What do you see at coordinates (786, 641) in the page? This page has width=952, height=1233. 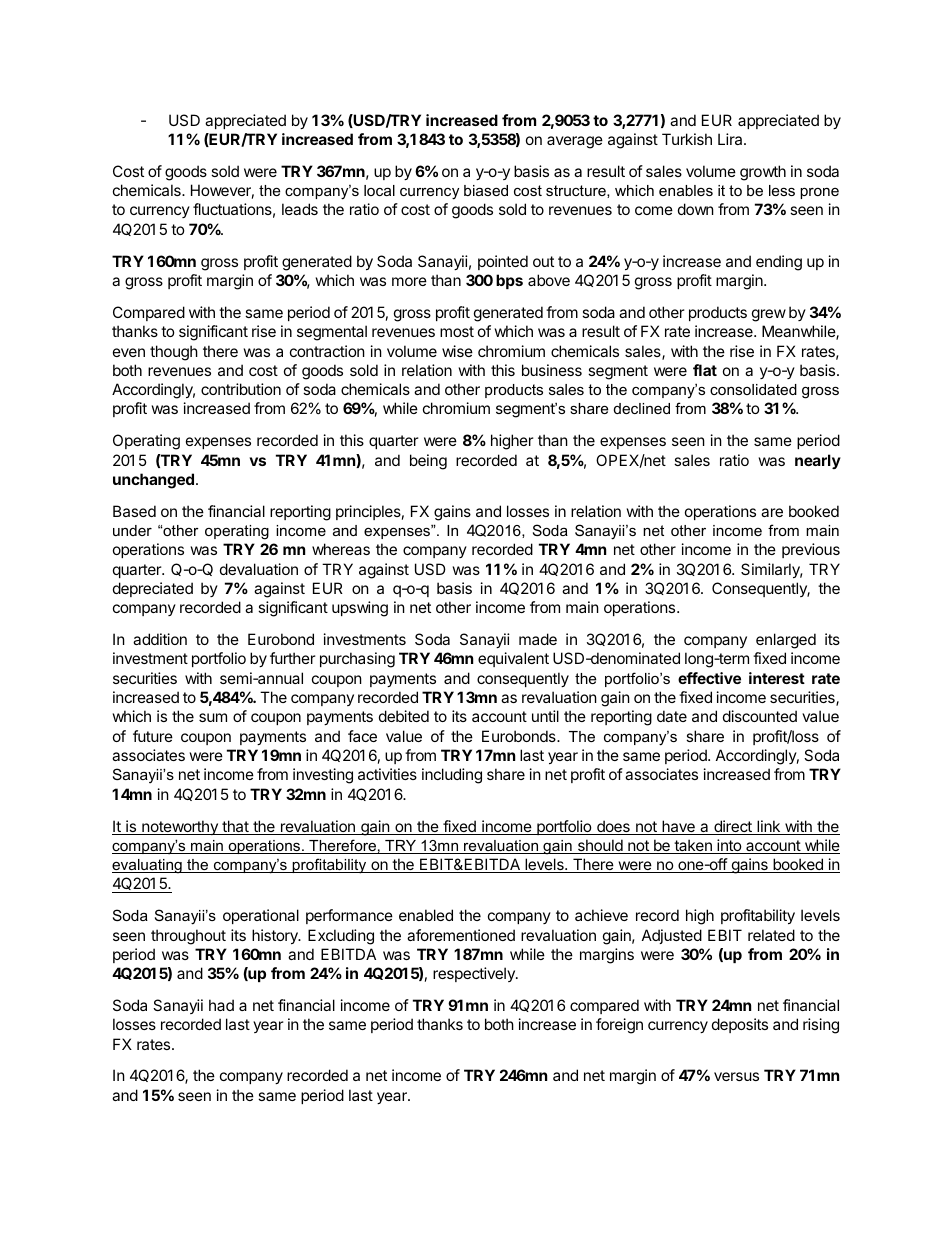 I see `enlarged` at bounding box center [786, 641].
